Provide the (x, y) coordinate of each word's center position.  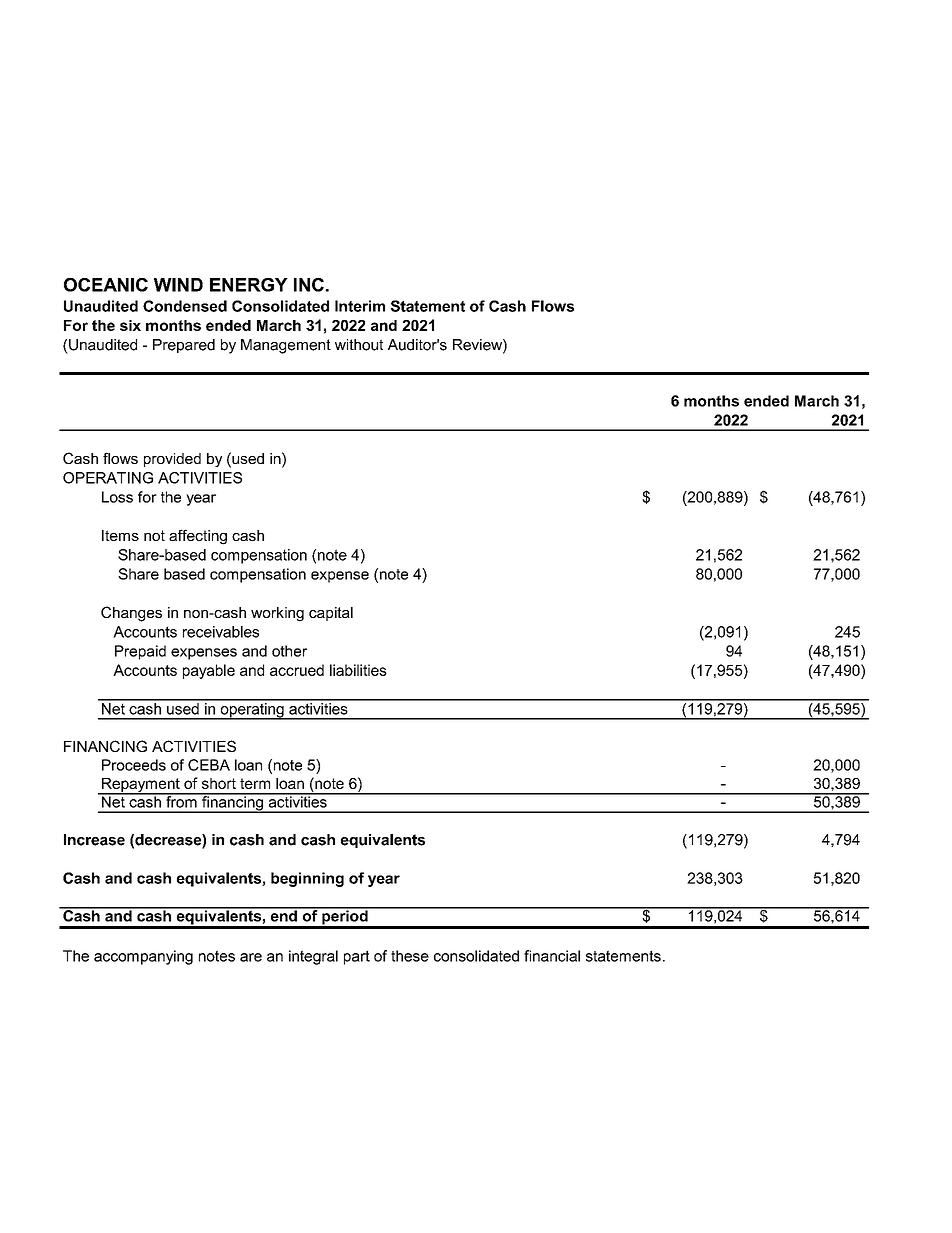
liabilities (358, 670)
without (359, 345)
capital (331, 614)
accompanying (143, 957)
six (130, 325)
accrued (297, 670)
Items (120, 535)
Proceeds (134, 765)
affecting (198, 537)
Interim (360, 306)
